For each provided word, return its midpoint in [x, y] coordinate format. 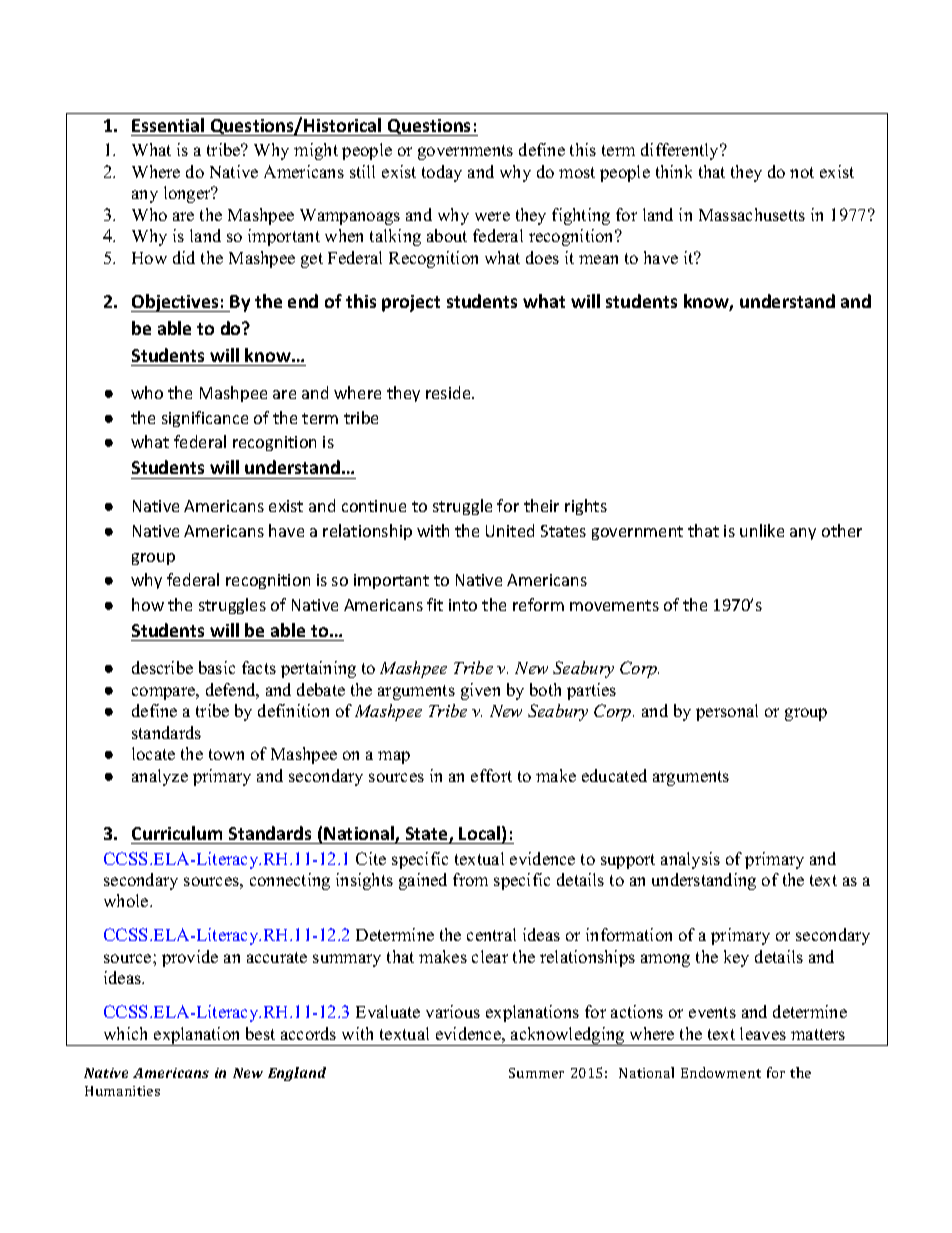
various [453, 1011]
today [442, 173]
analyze [160, 777]
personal [727, 712]
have [661, 257]
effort [491, 775]
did [184, 257]
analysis [690, 860]
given [480, 691]
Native [234, 171]
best [260, 1033]
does [542, 257]
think [674, 171]
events [712, 1012]
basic [217, 667]
